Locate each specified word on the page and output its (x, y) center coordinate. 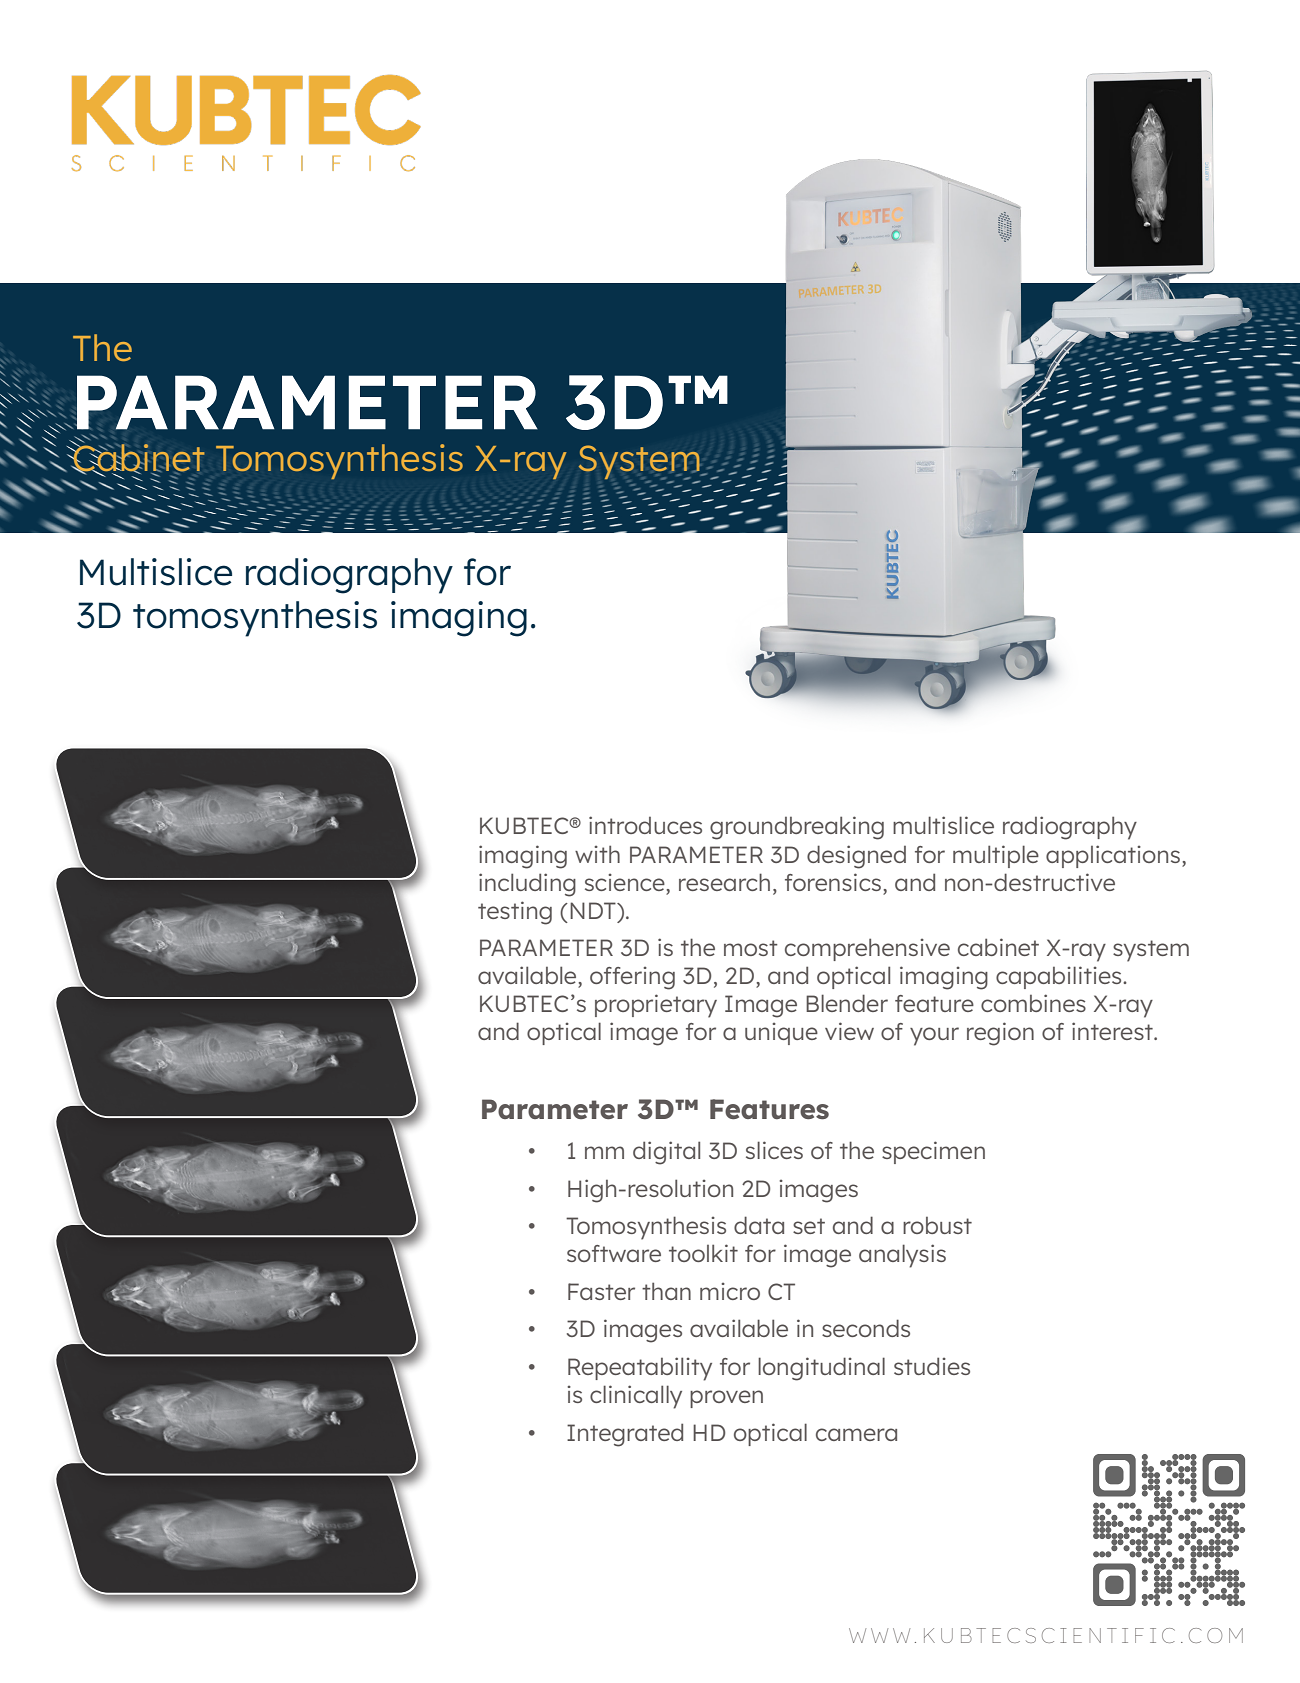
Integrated (625, 1435)
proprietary (656, 1006)
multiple (996, 856)
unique (781, 1034)
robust (937, 1225)
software (614, 1253)
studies (932, 1366)
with (597, 854)
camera (856, 1434)
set (809, 1226)
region (1000, 1034)
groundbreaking (797, 828)
